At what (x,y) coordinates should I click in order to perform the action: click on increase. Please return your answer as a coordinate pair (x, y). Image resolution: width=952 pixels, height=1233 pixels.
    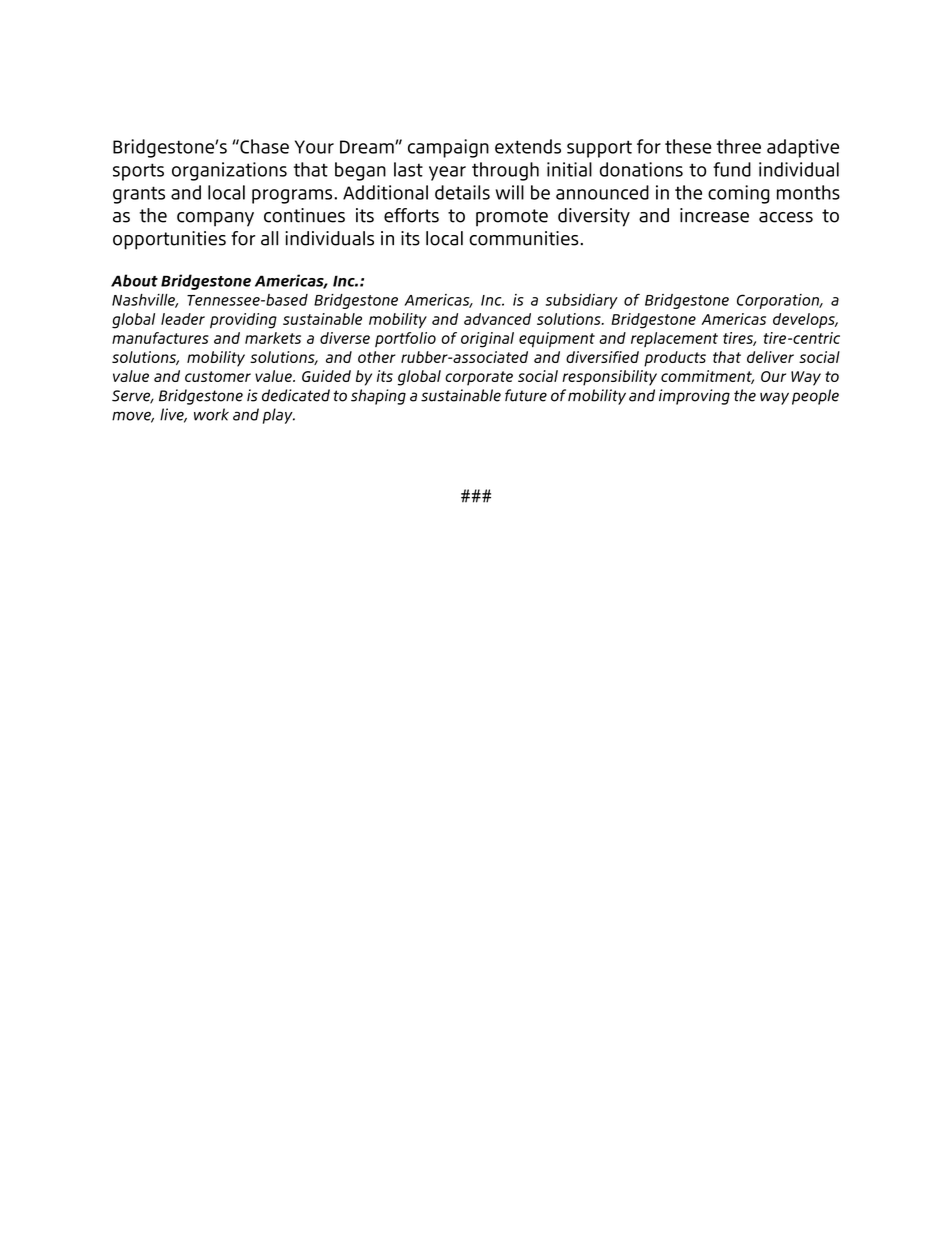
    Looking at the image, I should click on (714, 215).
